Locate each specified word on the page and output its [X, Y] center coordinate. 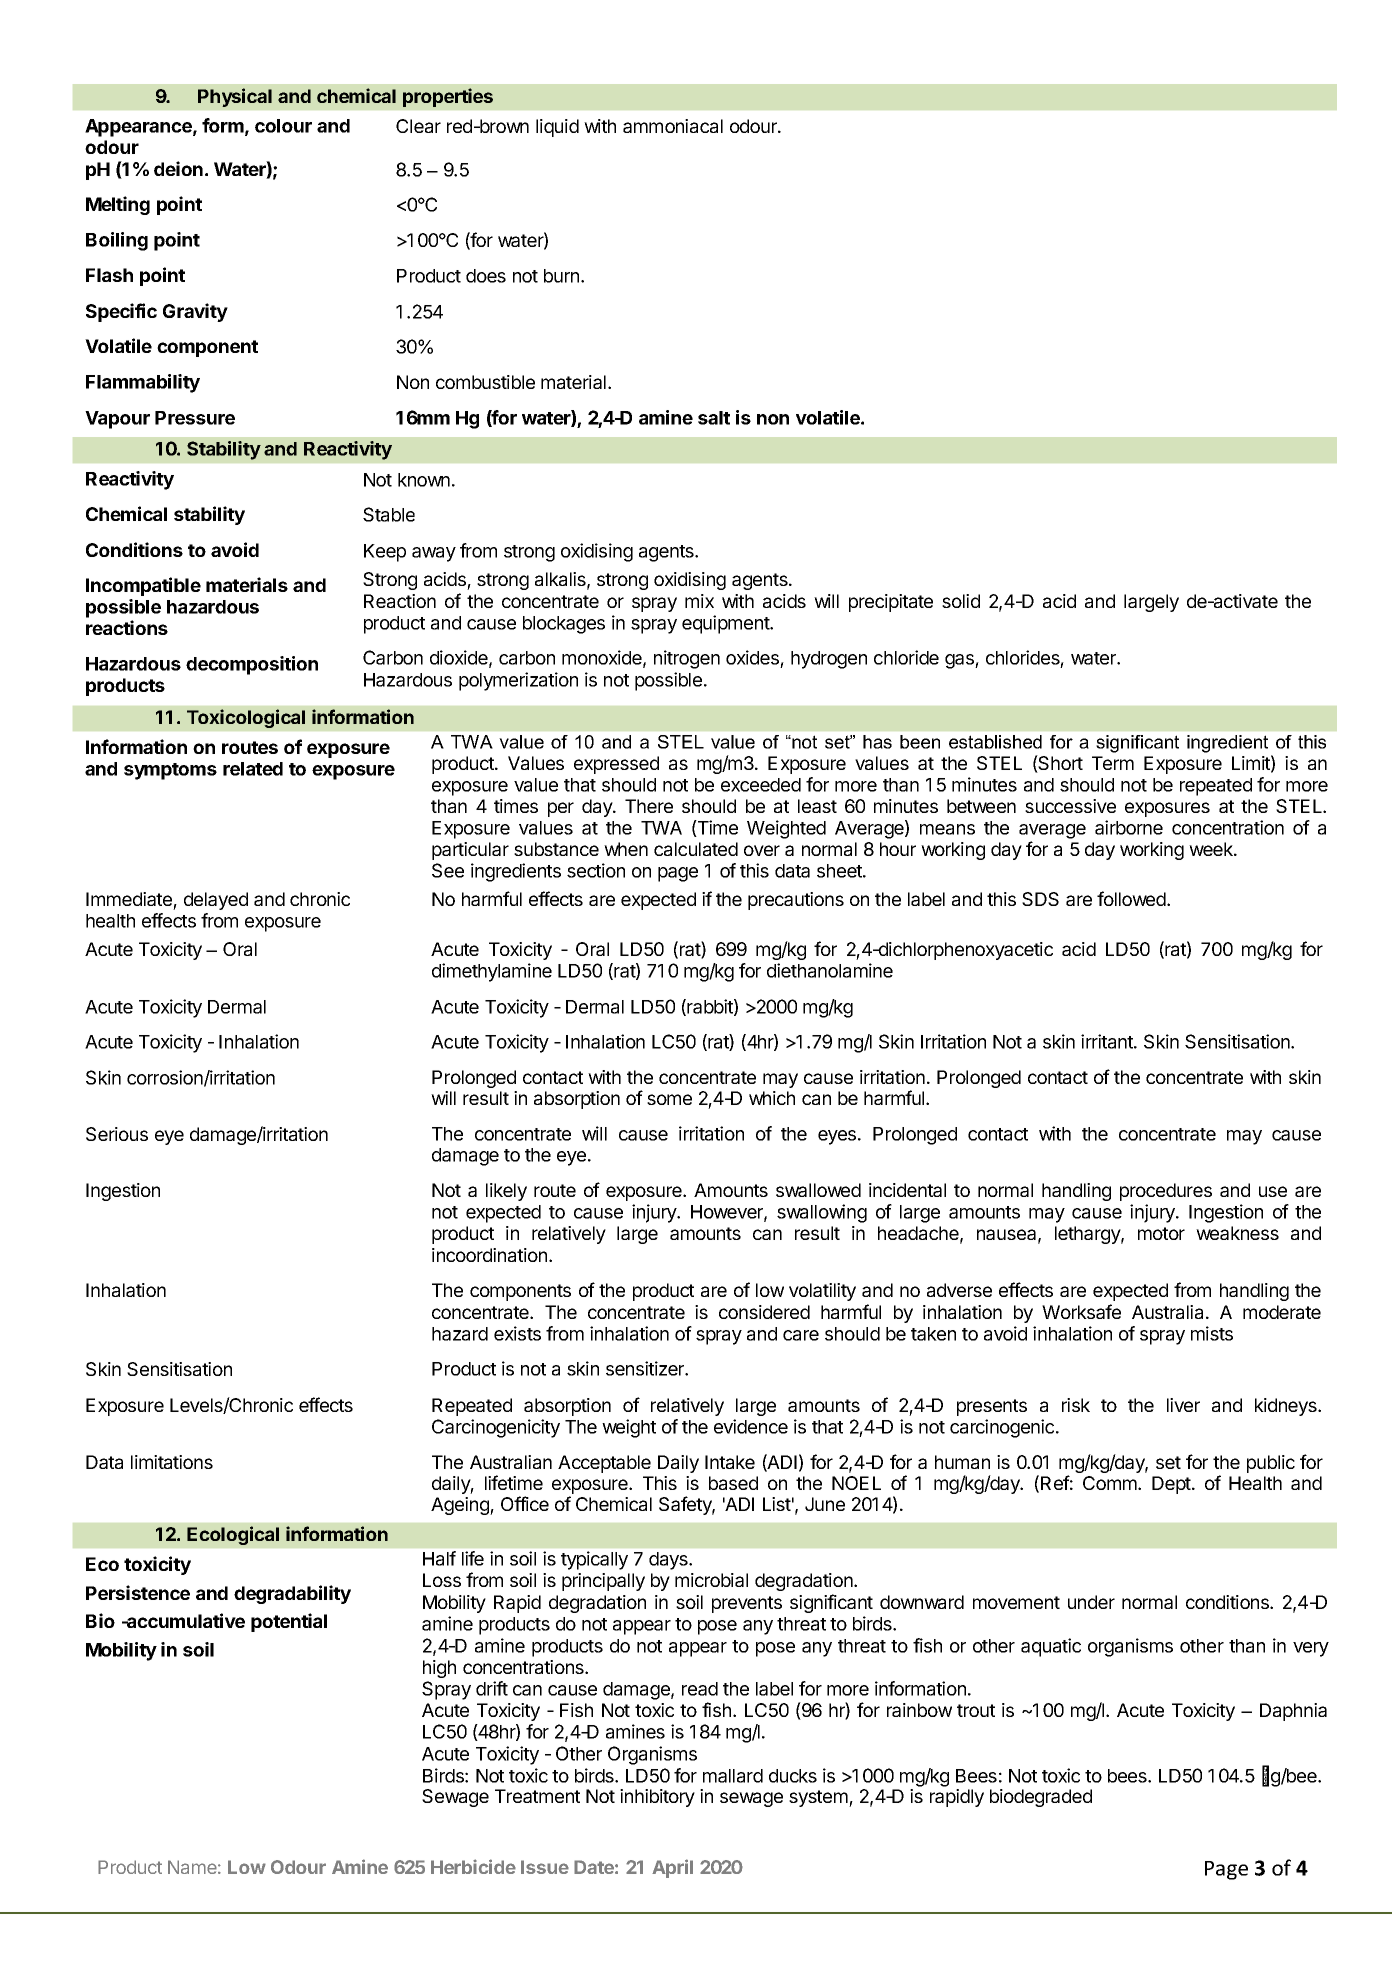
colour [283, 126]
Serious [117, 1134]
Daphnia [1293, 1712]
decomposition [252, 665]
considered [764, 1312]
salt [714, 418]
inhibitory [657, 1798]
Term [1113, 763]
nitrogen [687, 659]
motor [1161, 1233]
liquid [557, 128]
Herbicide [473, 1866]
